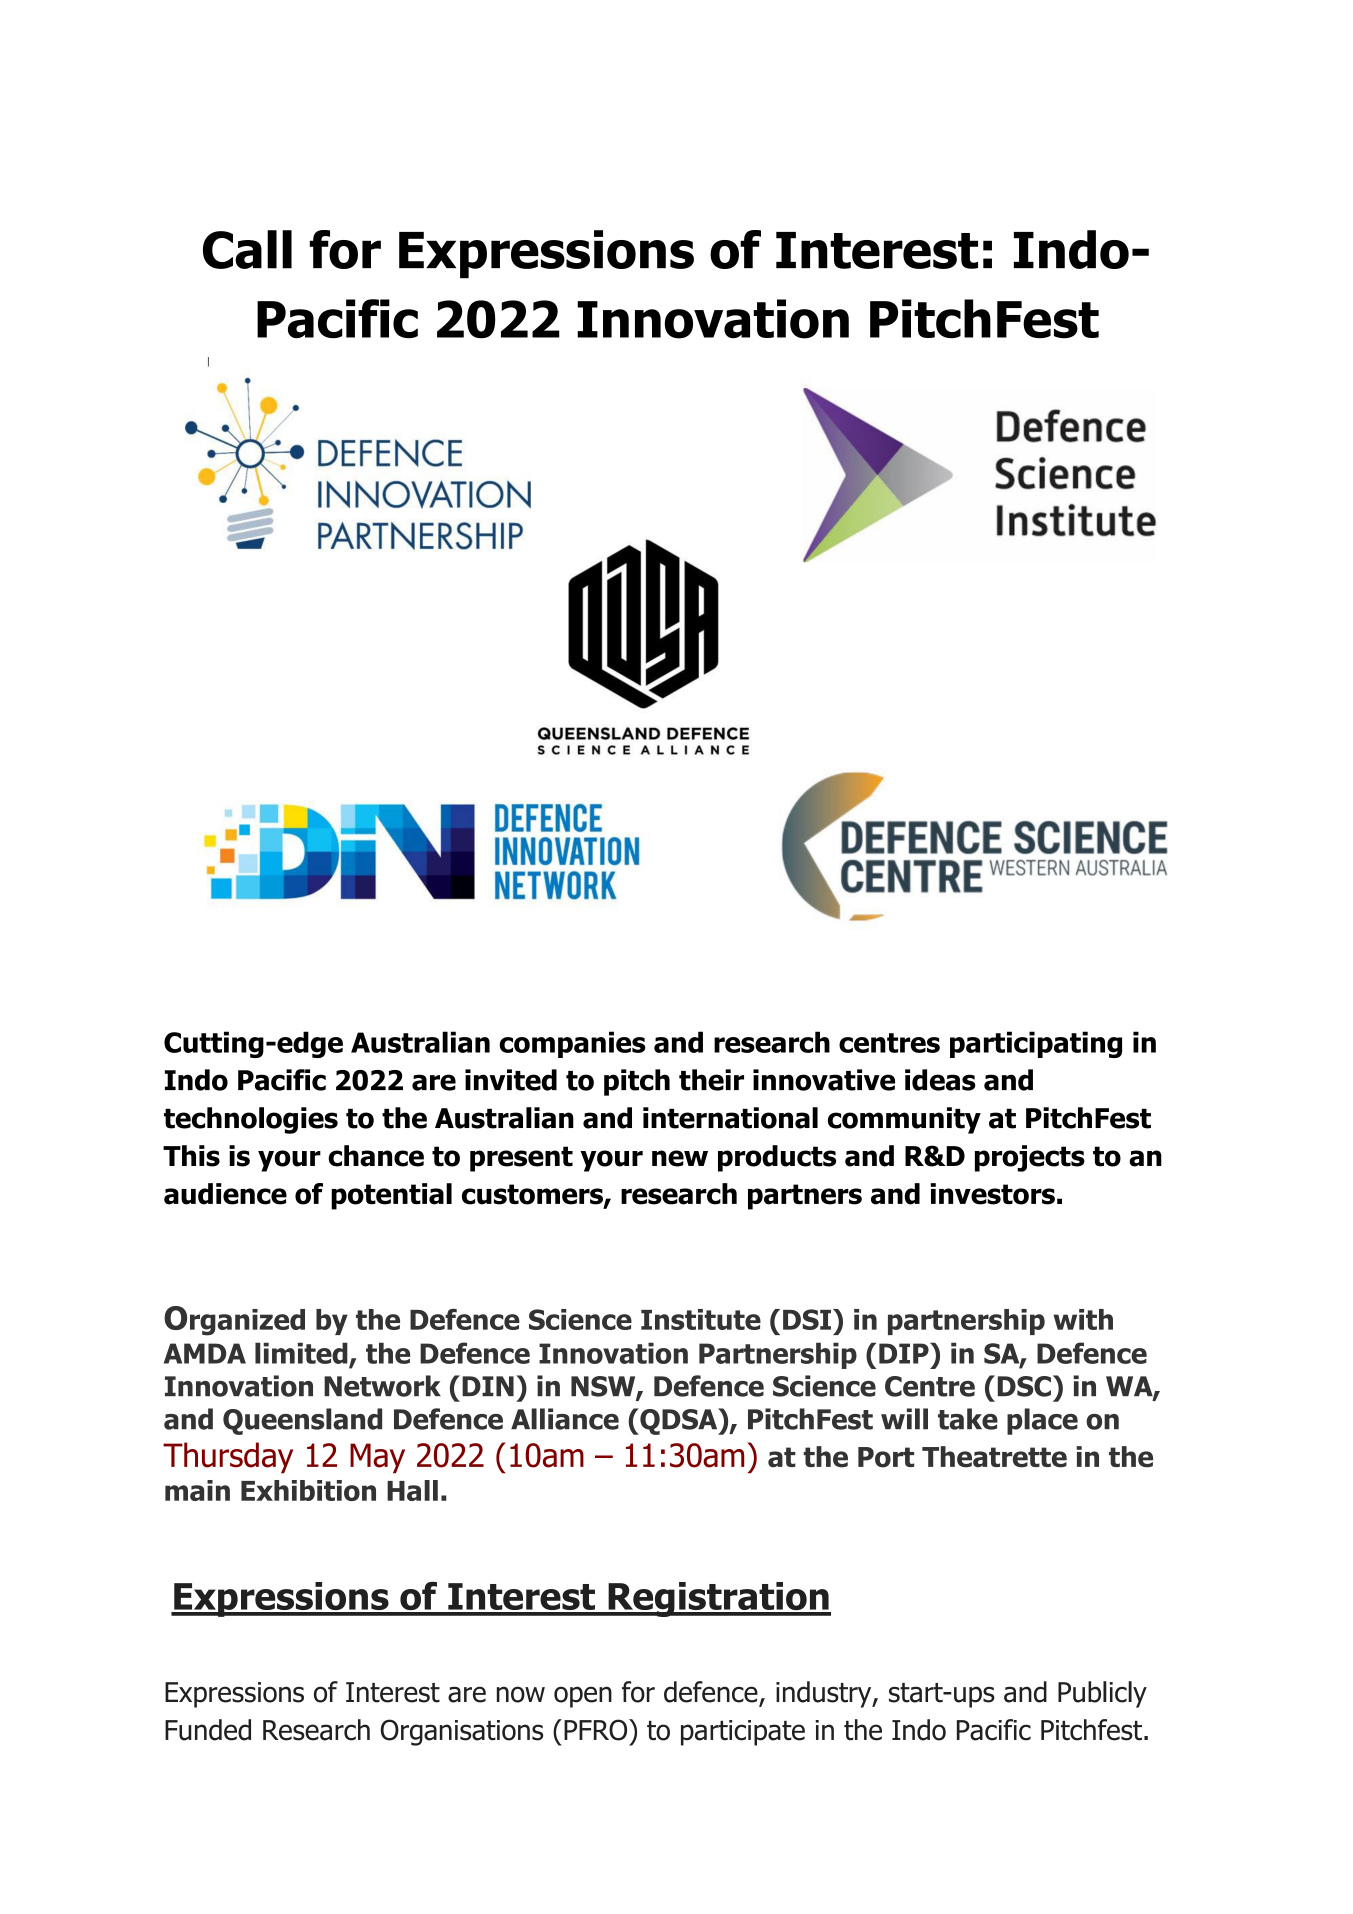 The image size is (1353, 1914). What do you see at coordinates (572, 1044) in the document?
I see `companies` at bounding box center [572, 1044].
